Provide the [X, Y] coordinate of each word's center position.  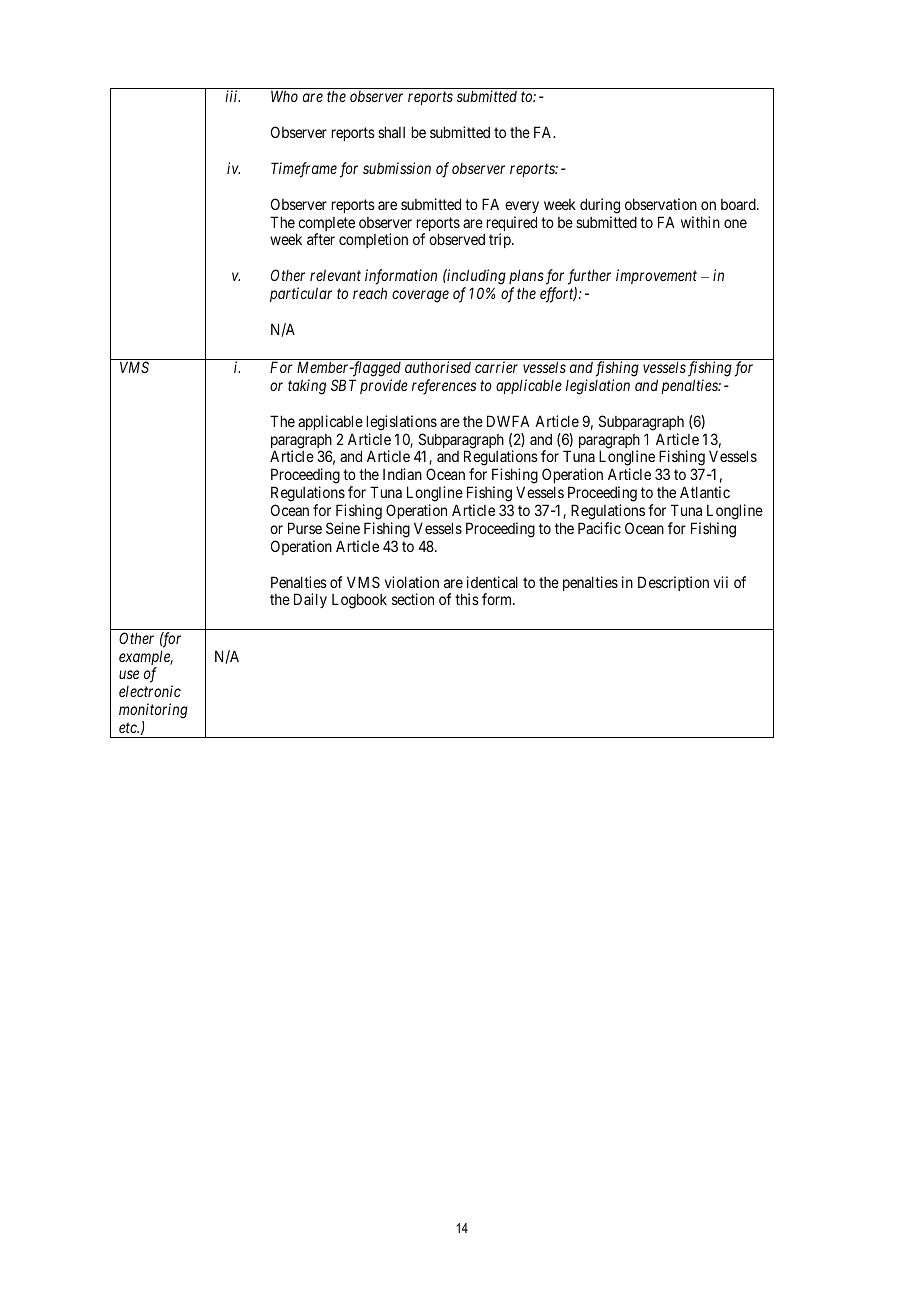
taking [307, 387]
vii [721, 582]
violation [412, 582]
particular [301, 294]
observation [661, 204]
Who [284, 96]
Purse [305, 528]
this [467, 599]
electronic [150, 691]
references [444, 387]
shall [391, 132]
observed [457, 239]
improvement [656, 276]
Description [673, 583]
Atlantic [705, 492]
